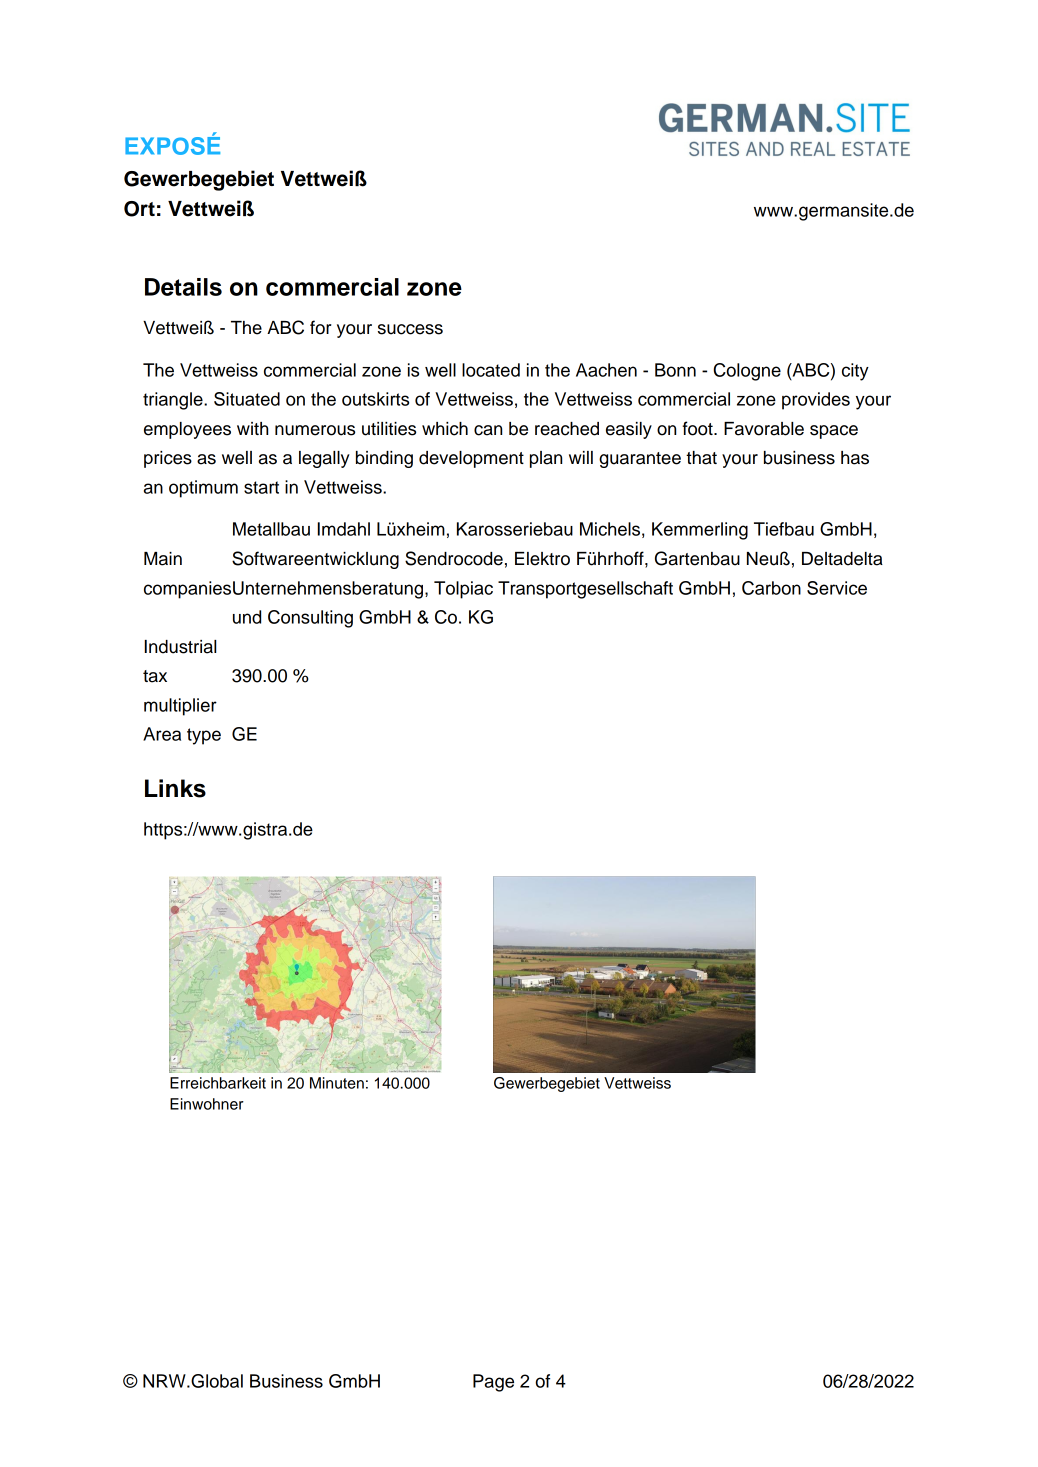 The image size is (1038, 1467). I want to click on Minuten, so click(337, 1083).
